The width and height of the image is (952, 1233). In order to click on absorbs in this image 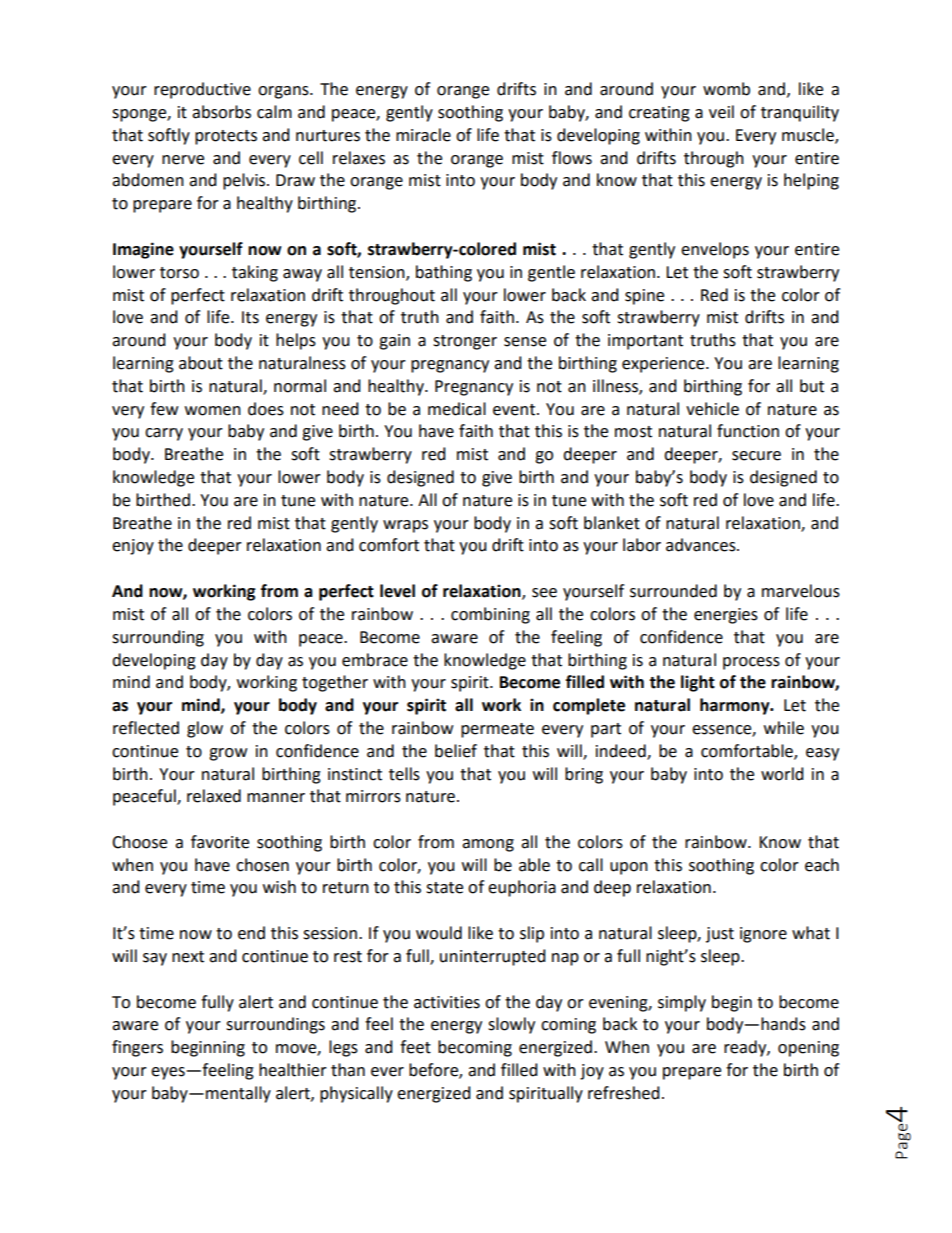, I will do `click(221, 112)`.
